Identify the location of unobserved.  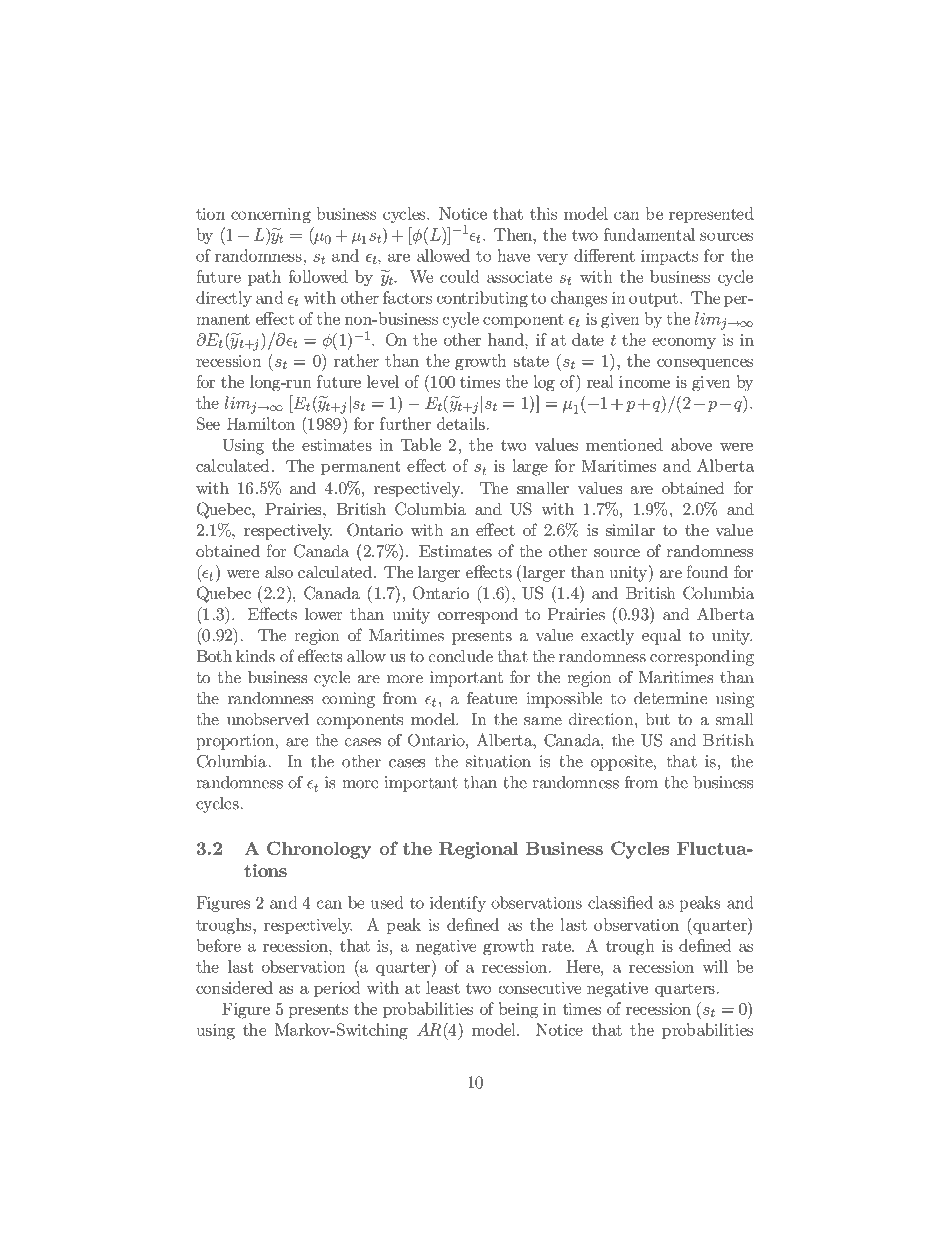
(268, 719).
